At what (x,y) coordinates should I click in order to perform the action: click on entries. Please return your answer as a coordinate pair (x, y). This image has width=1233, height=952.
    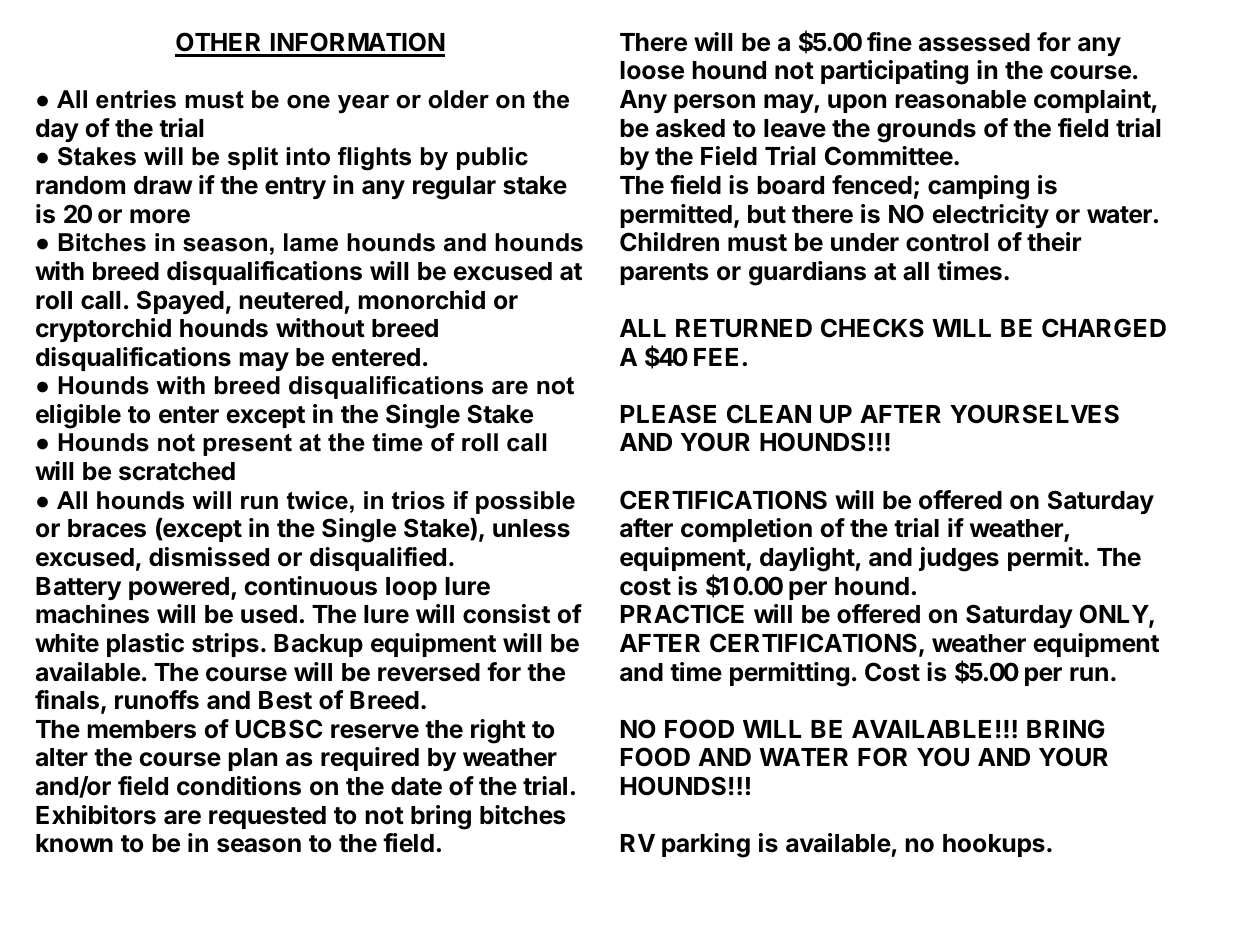
    Looking at the image, I should click on (136, 99).
